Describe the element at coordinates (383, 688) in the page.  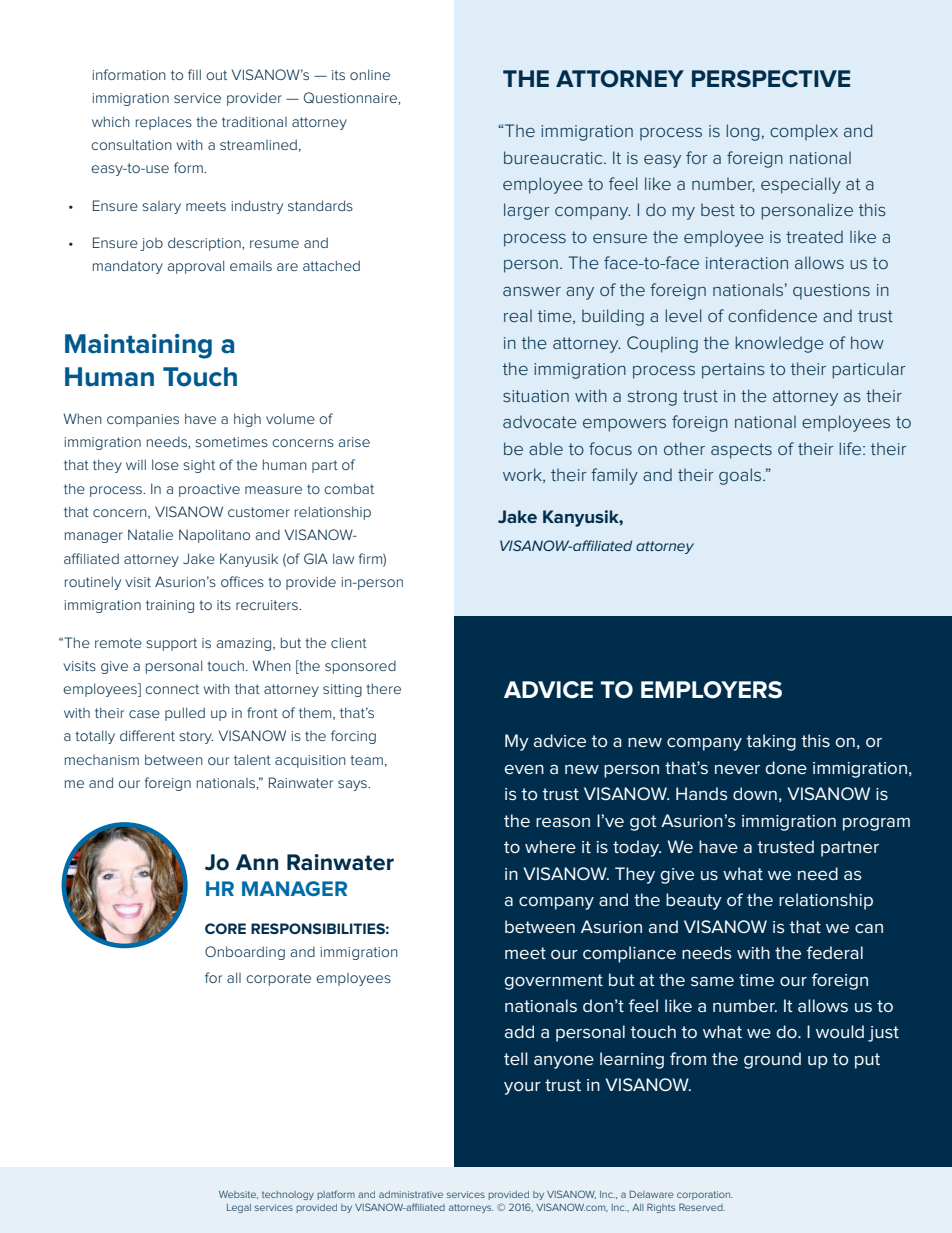
I see `there` at that location.
